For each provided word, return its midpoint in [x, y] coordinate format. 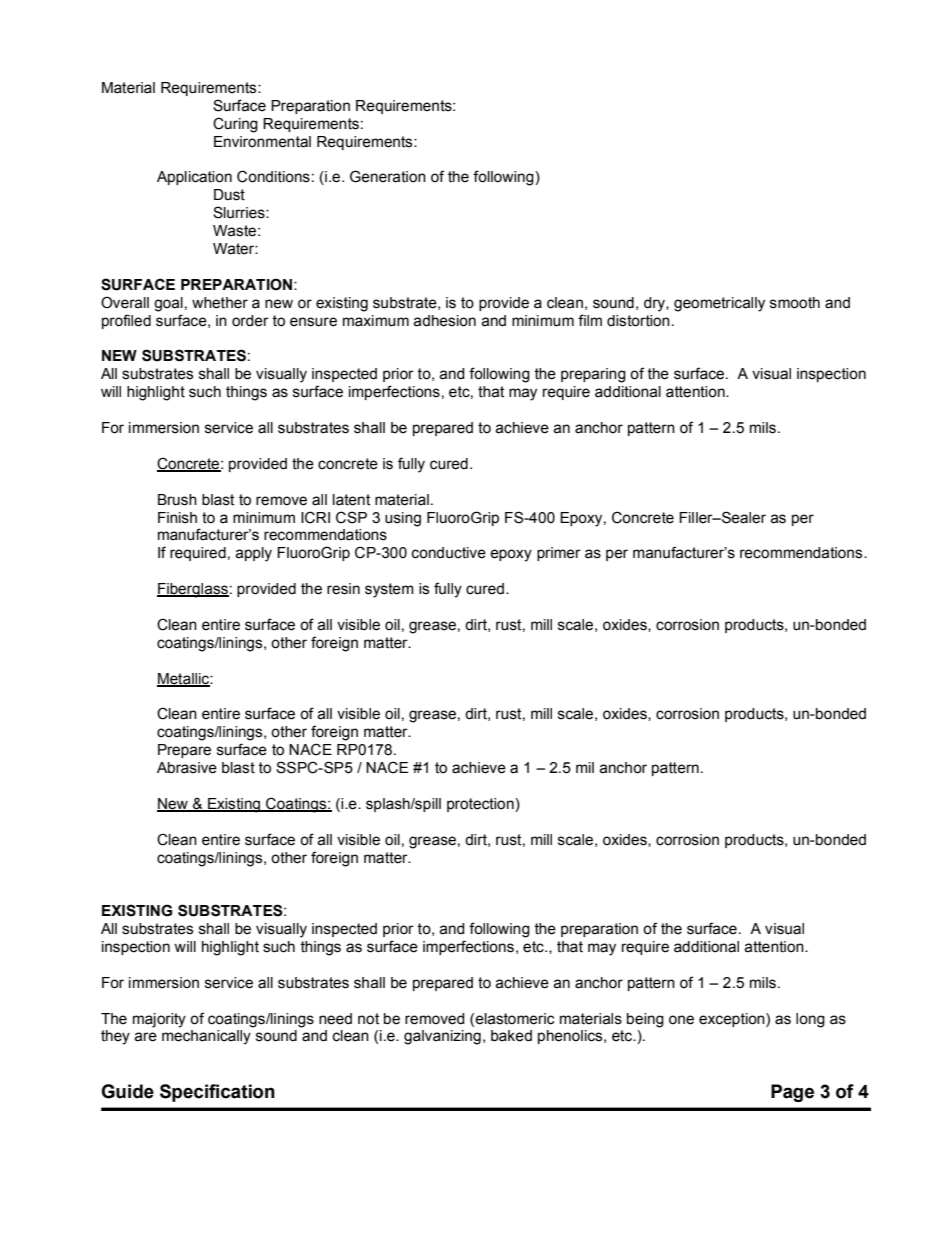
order [250, 321]
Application [194, 178]
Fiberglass [193, 590]
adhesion [444, 321]
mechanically [206, 1037]
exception [733, 1020]
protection [481, 805]
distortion [638, 321]
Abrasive [187, 768]
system [389, 590]
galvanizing [442, 1037]
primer [559, 554]
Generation [388, 176]
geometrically [719, 304]
